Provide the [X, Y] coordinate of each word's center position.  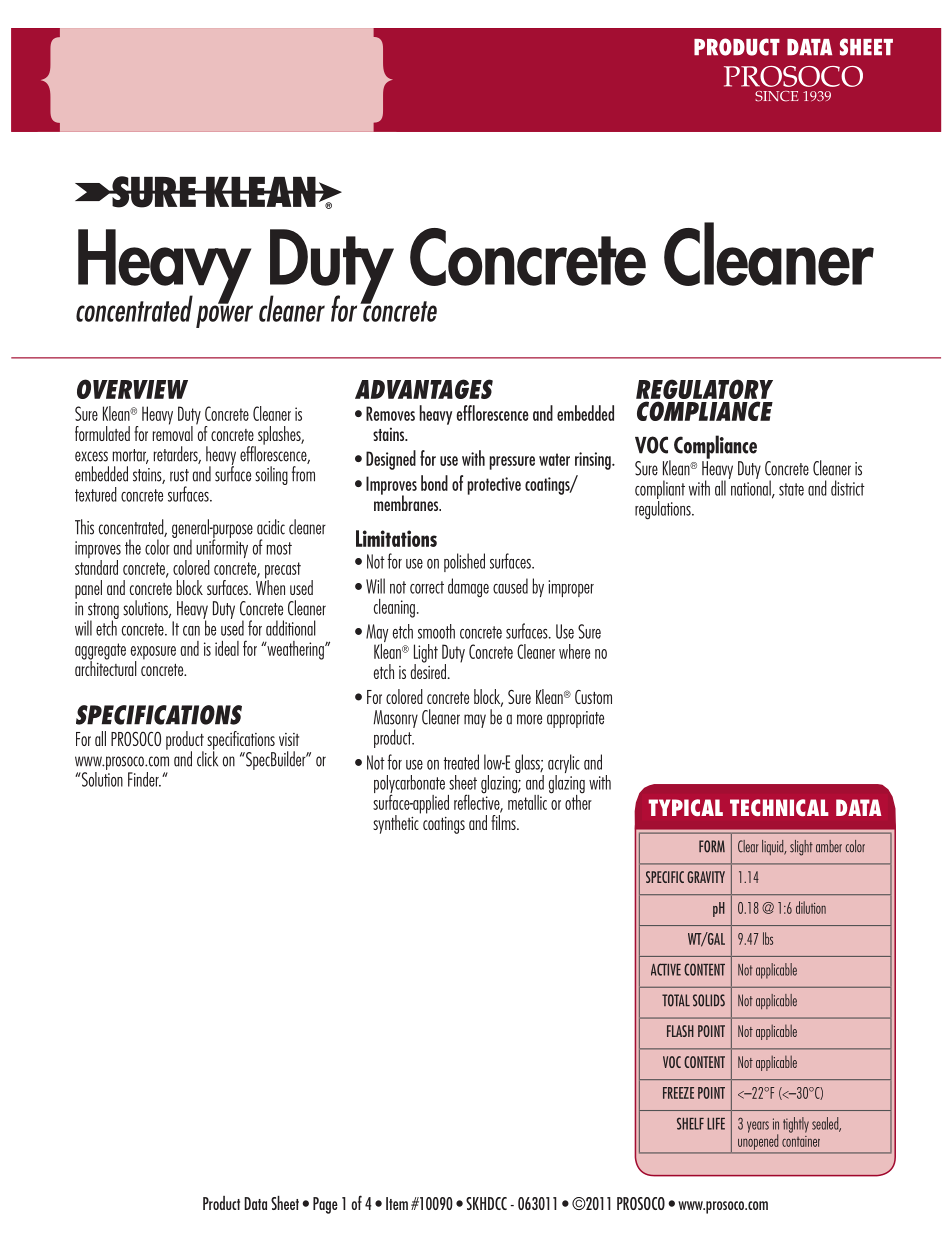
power [224, 315]
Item [397, 1203]
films [504, 822]
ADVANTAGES [424, 389]
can [191, 631]
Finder [144, 779]
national [751, 488]
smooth [436, 631]
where [574, 651]
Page [325, 1205]
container [801, 1141]
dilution [811, 907]
